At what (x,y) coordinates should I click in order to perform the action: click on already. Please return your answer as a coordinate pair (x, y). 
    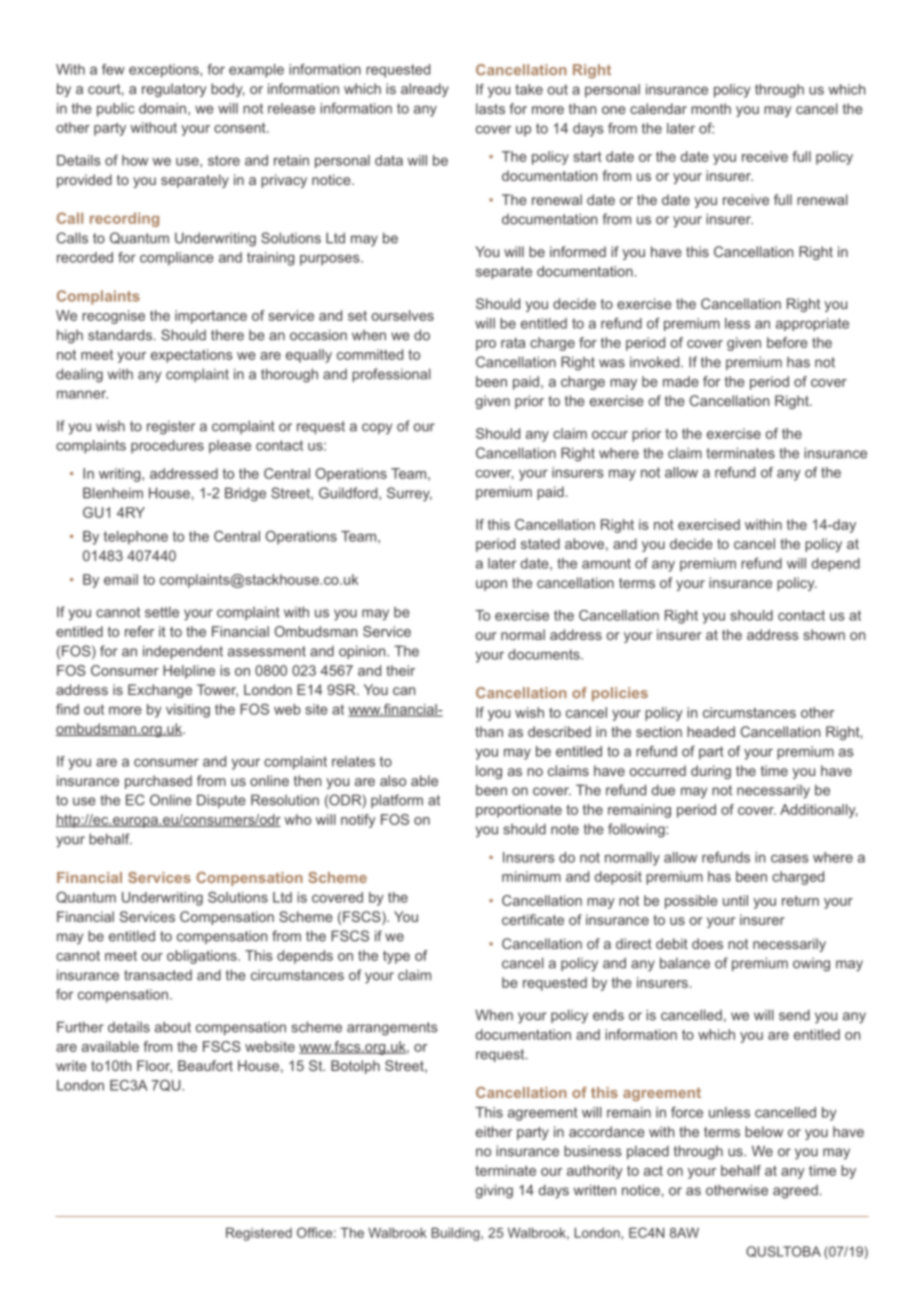
    Looking at the image, I should click on (425, 90).
